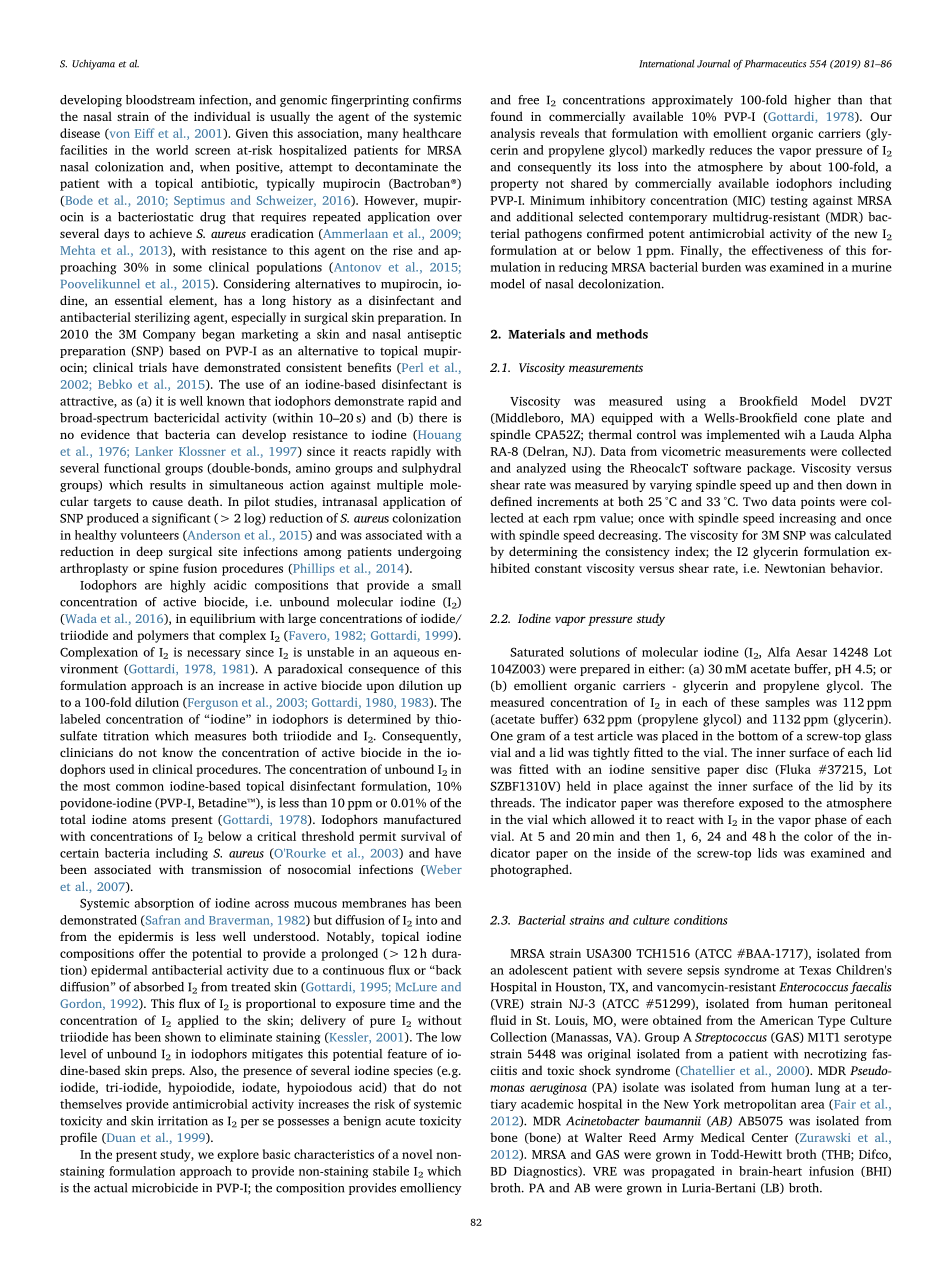  I want to click on trials, so click(153, 367).
